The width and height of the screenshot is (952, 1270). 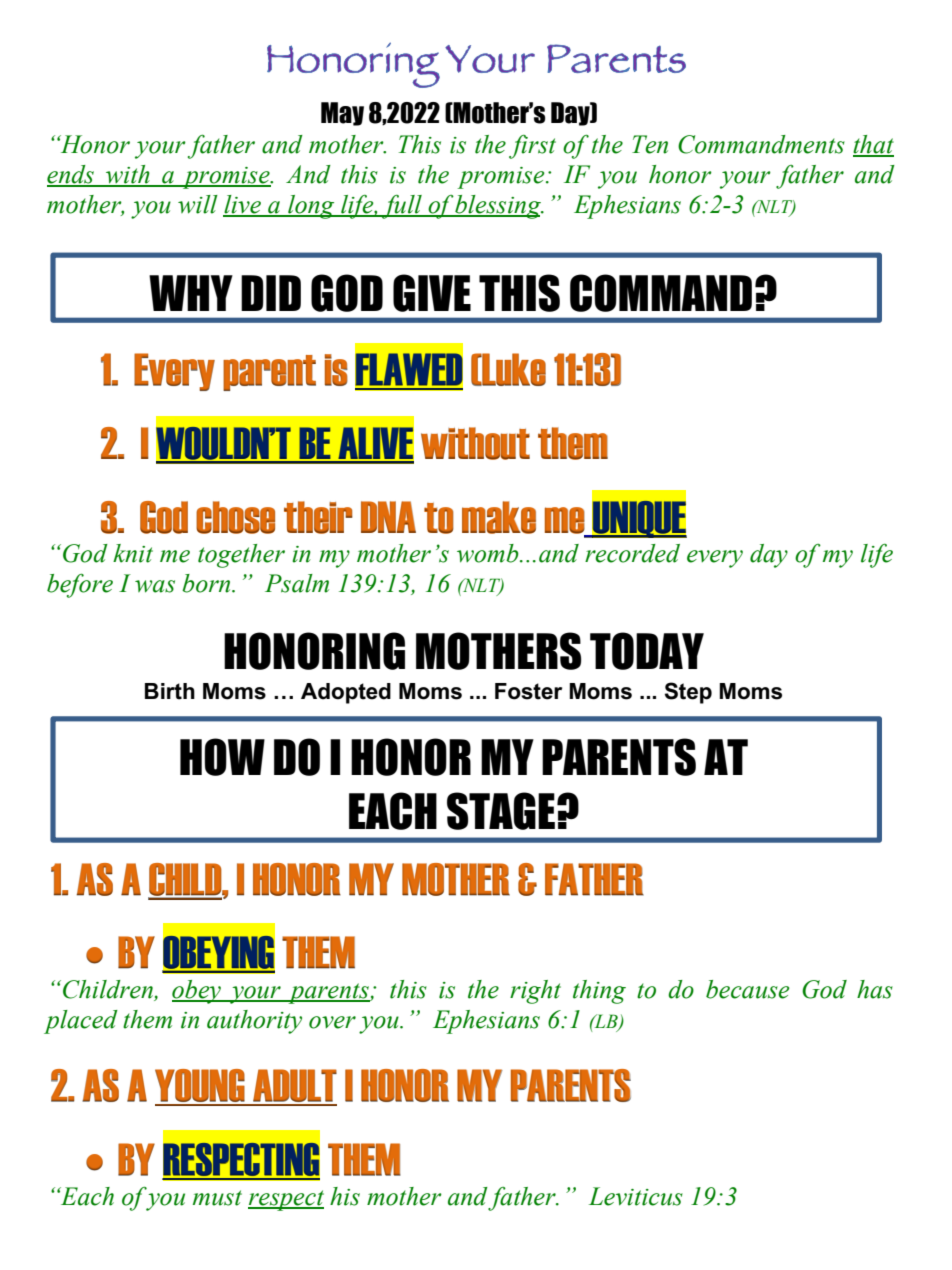 What do you see at coordinates (170, 691) in the screenshot?
I see `Birth` at bounding box center [170, 691].
